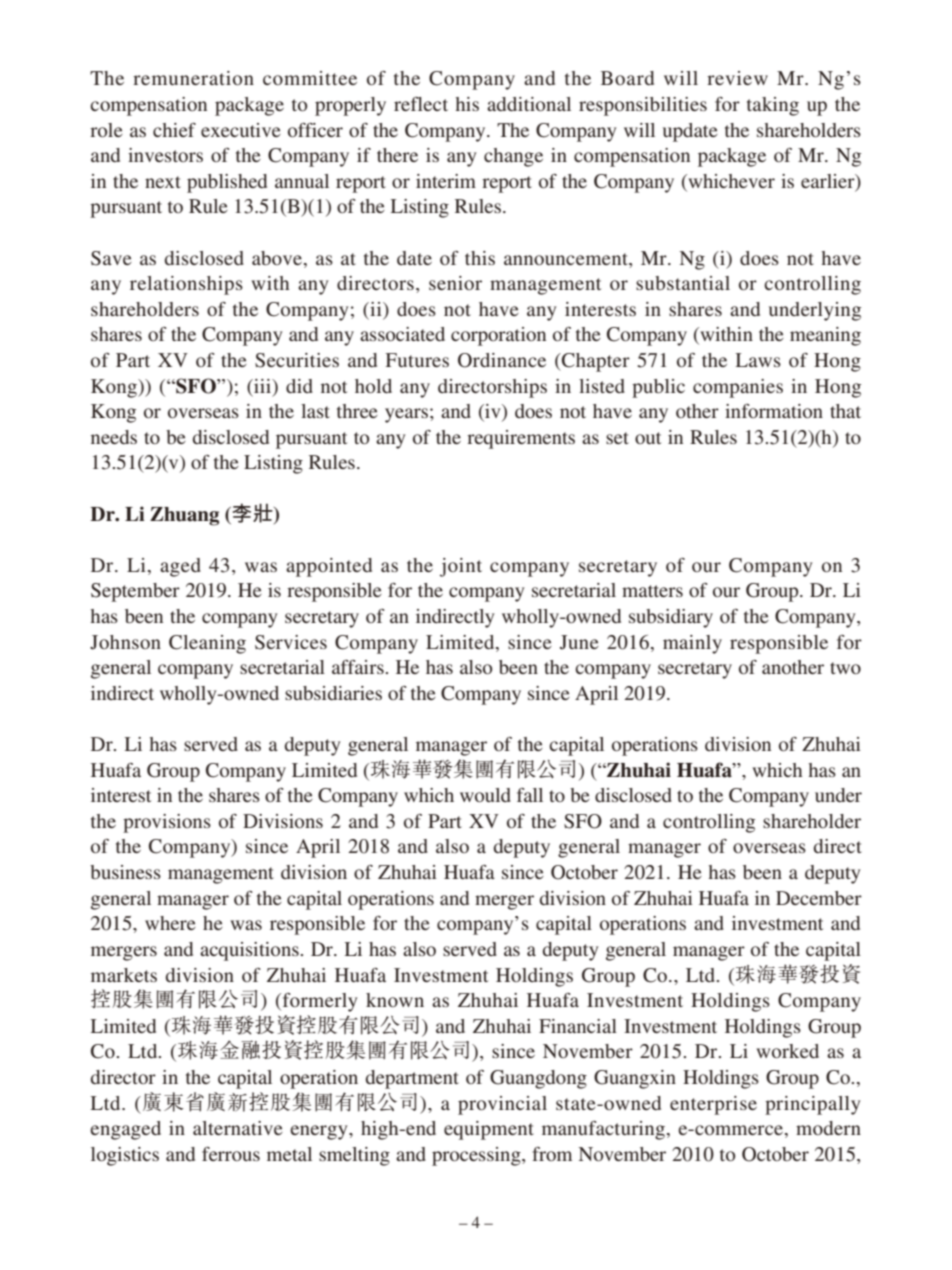 Image resolution: width=952 pixels, height=1270 pixels. Describe the element at coordinates (529, 104) in the document. I see `additional` at that location.
